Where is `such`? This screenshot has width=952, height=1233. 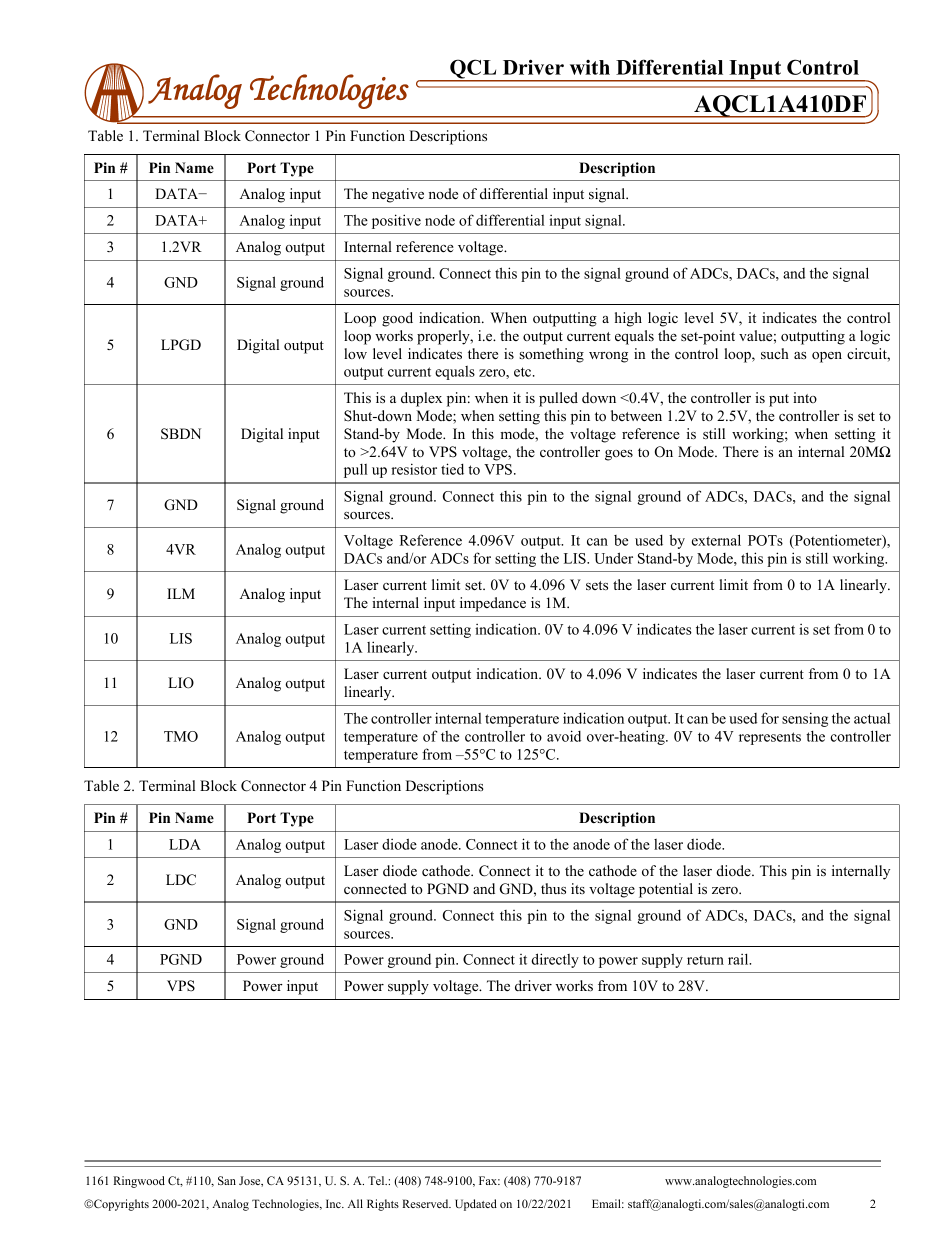
such is located at coordinates (775, 353).
